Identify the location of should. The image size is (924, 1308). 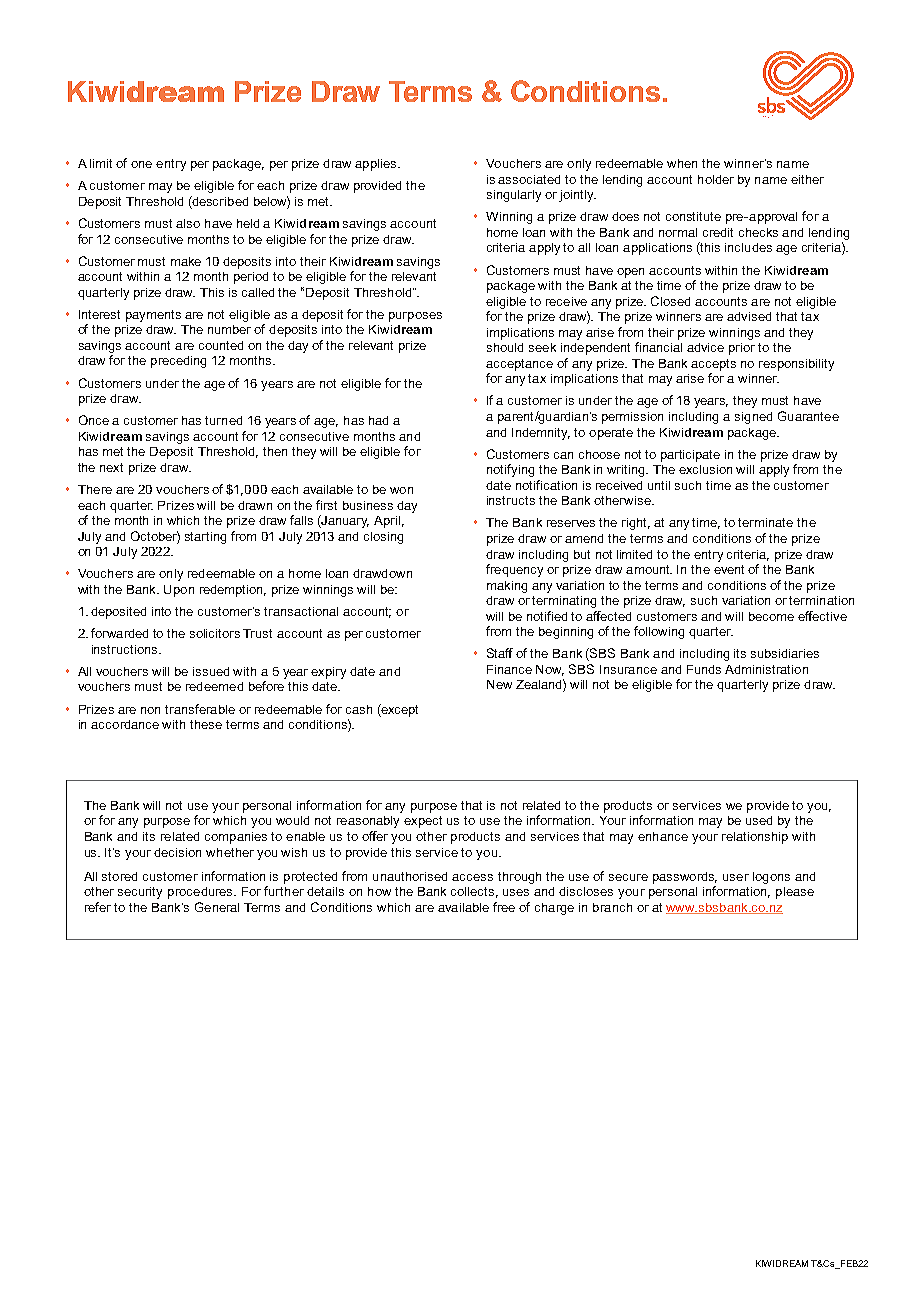
(505, 347).
